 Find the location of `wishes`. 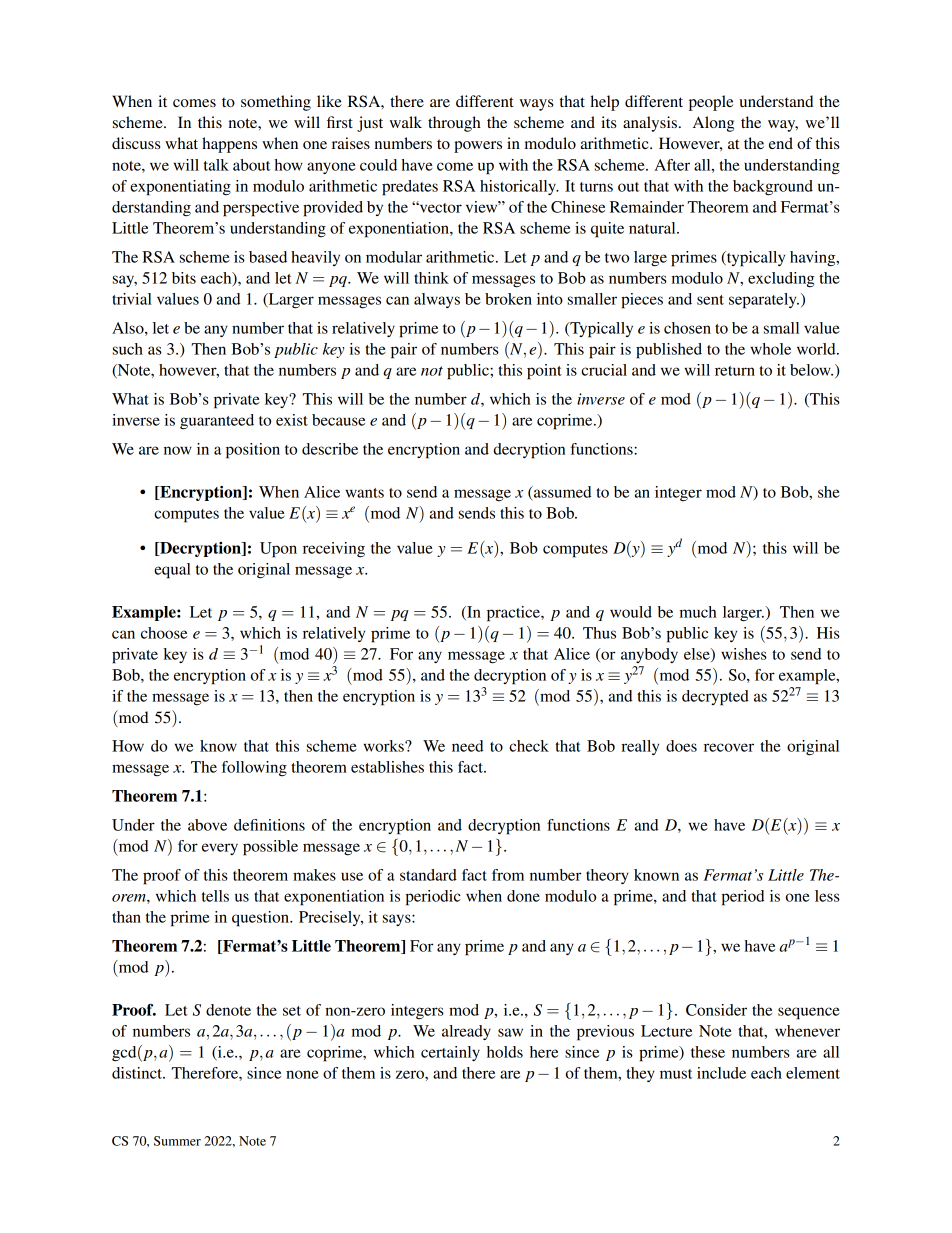

wishes is located at coordinates (744, 654).
